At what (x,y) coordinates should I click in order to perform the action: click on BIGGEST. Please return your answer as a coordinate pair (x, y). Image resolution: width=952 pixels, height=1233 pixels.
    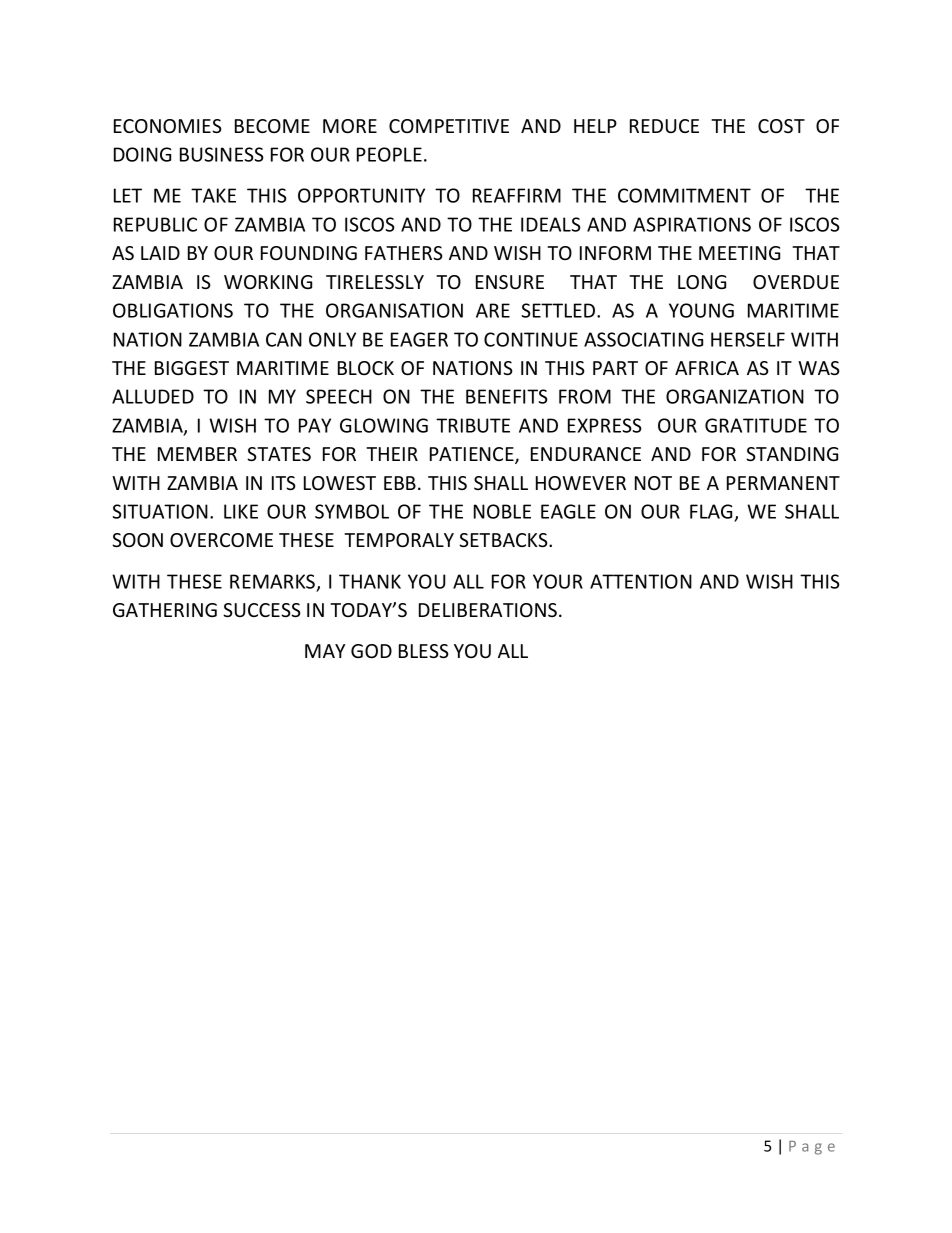
    Looking at the image, I should click on (192, 368).
